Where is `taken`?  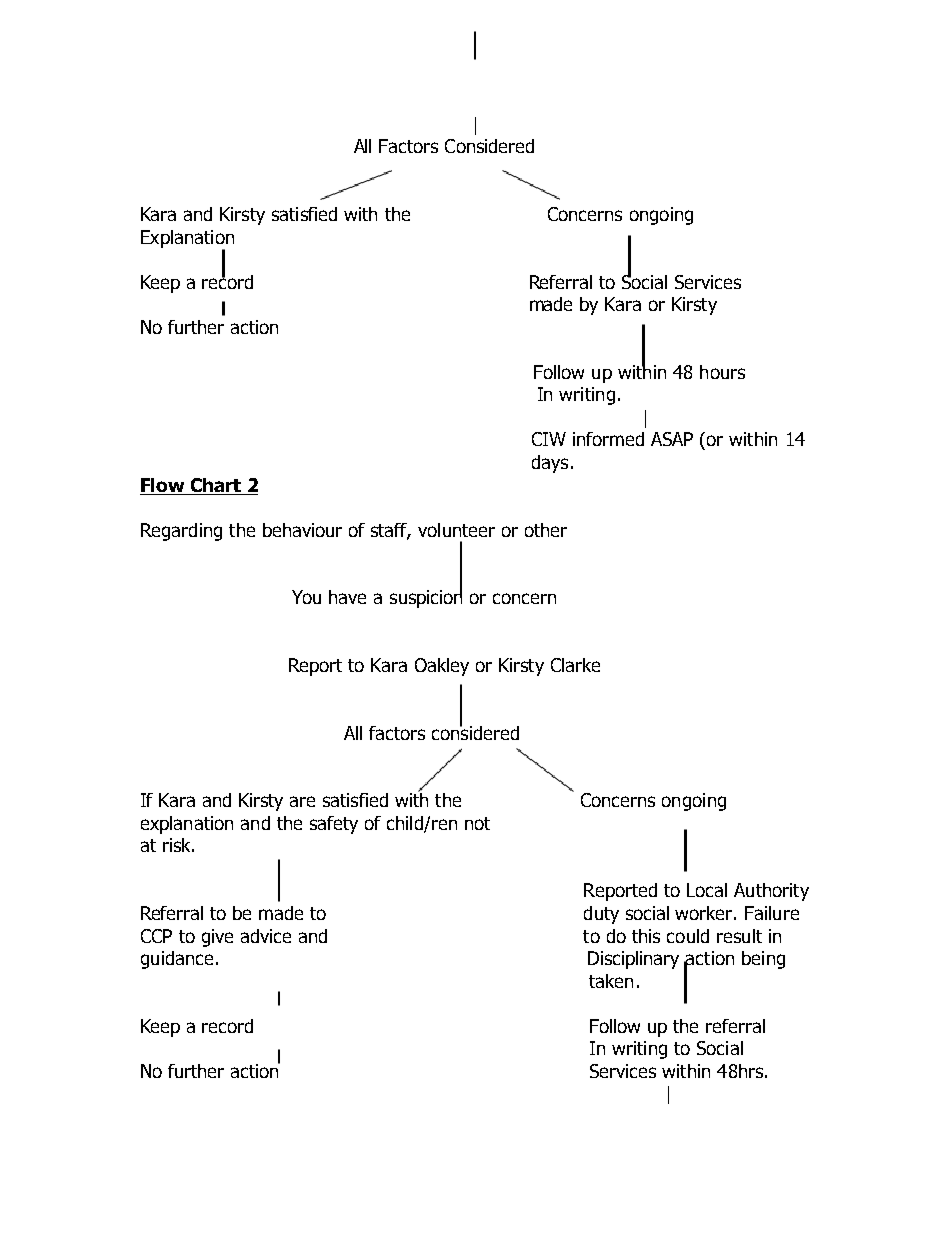
taken is located at coordinates (611, 981).
